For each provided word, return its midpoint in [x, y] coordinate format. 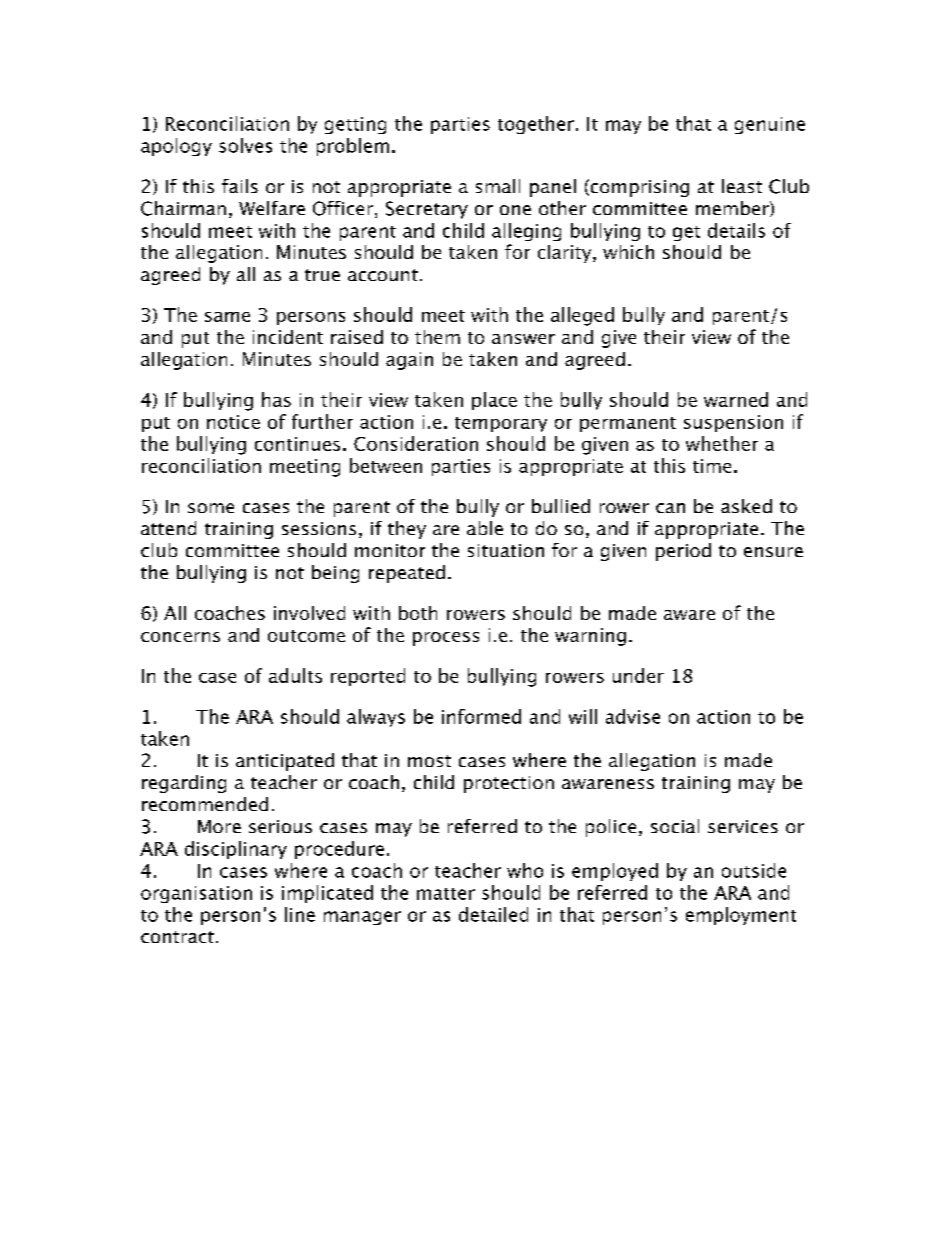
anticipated [285, 762]
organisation [196, 894]
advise [633, 716]
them [437, 337]
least [742, 186]
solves [245, 145]
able [485, 528]
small [498, 186]
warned [736, 399]
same [227, 317]
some [211, 508]
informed [481, 716]
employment [741, 916]
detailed [493, 914]
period [683, 552]
